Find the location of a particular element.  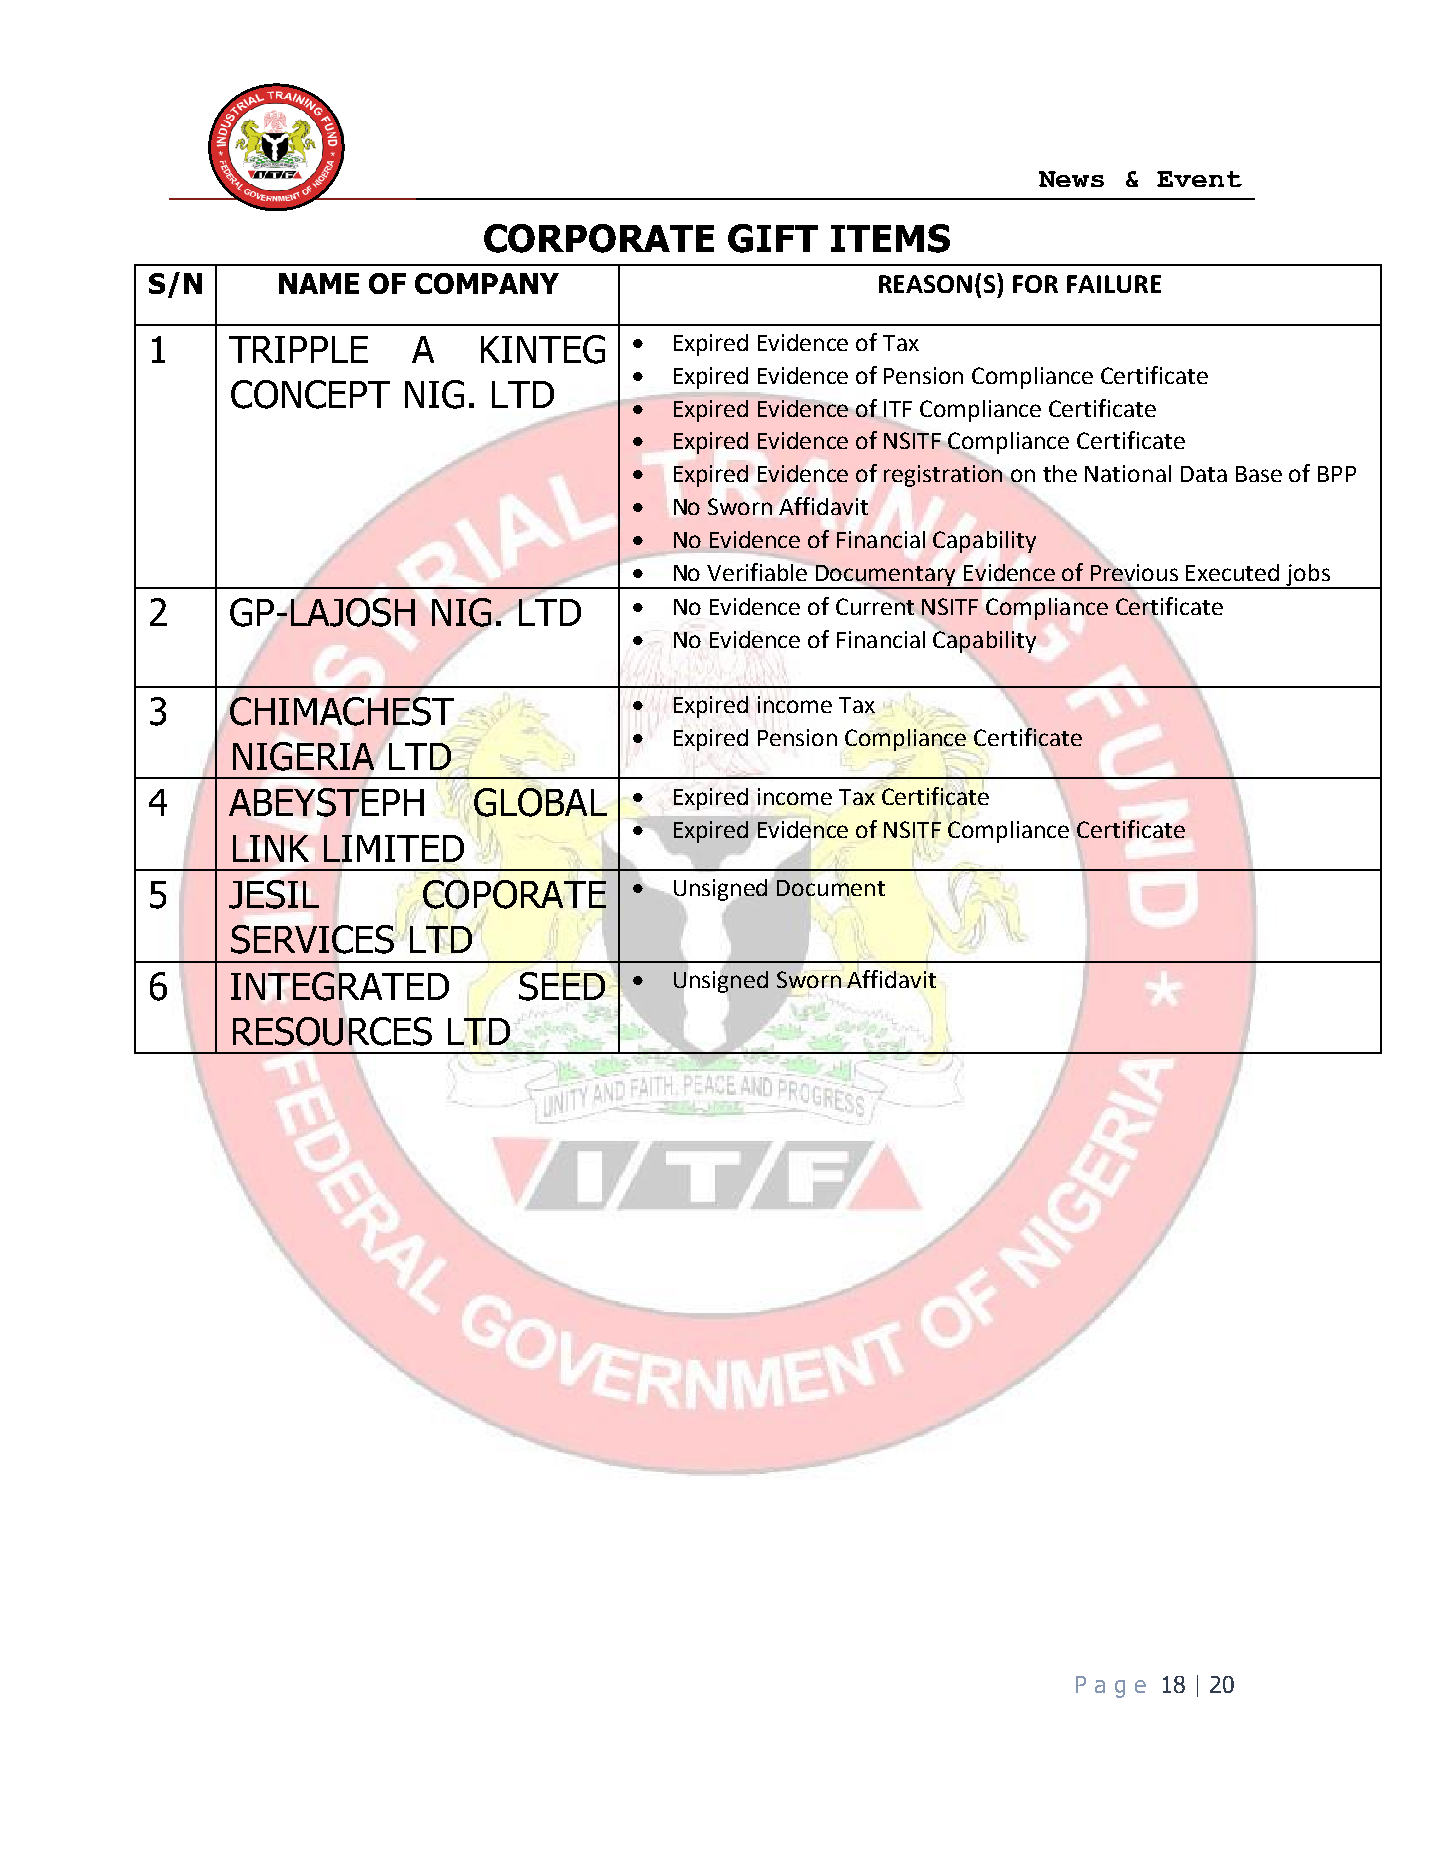

registration is located at coordinates (943, 476).
